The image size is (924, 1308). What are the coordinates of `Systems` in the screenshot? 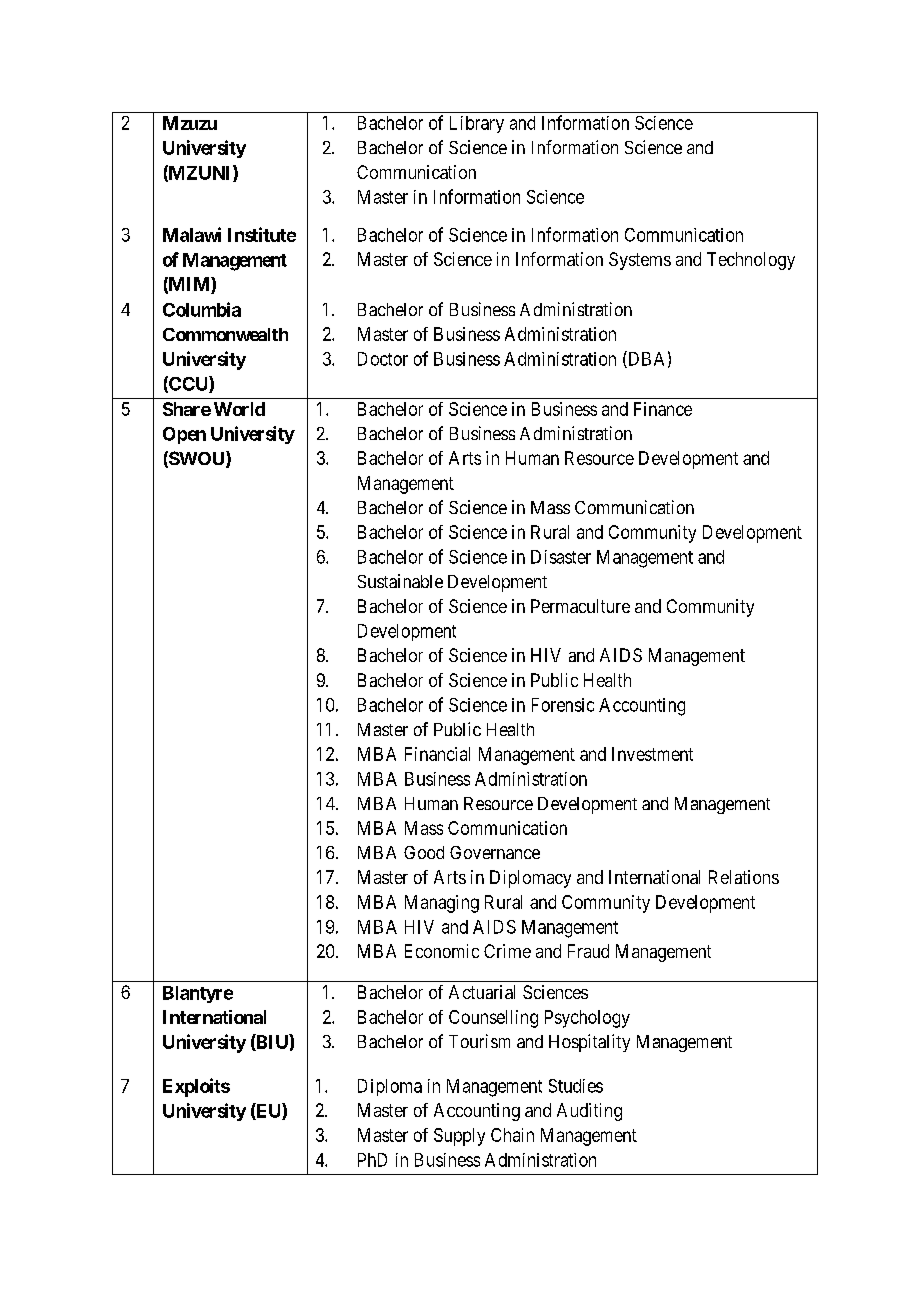 It's located at (640, 261).
